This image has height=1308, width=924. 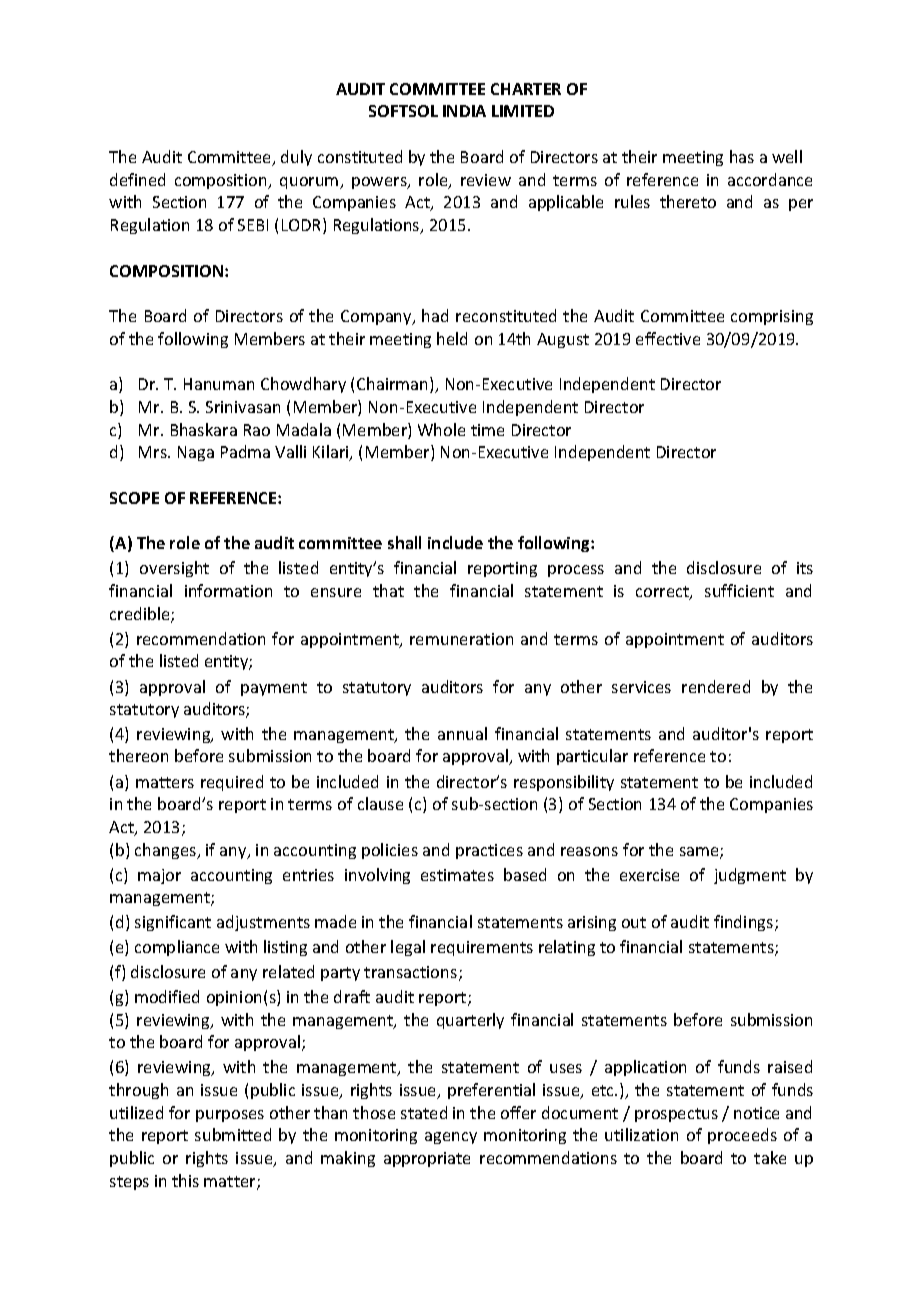 What do you see at coordinates (296, 158) in the image?
I see `duly` at bounding box center [296, 158].
